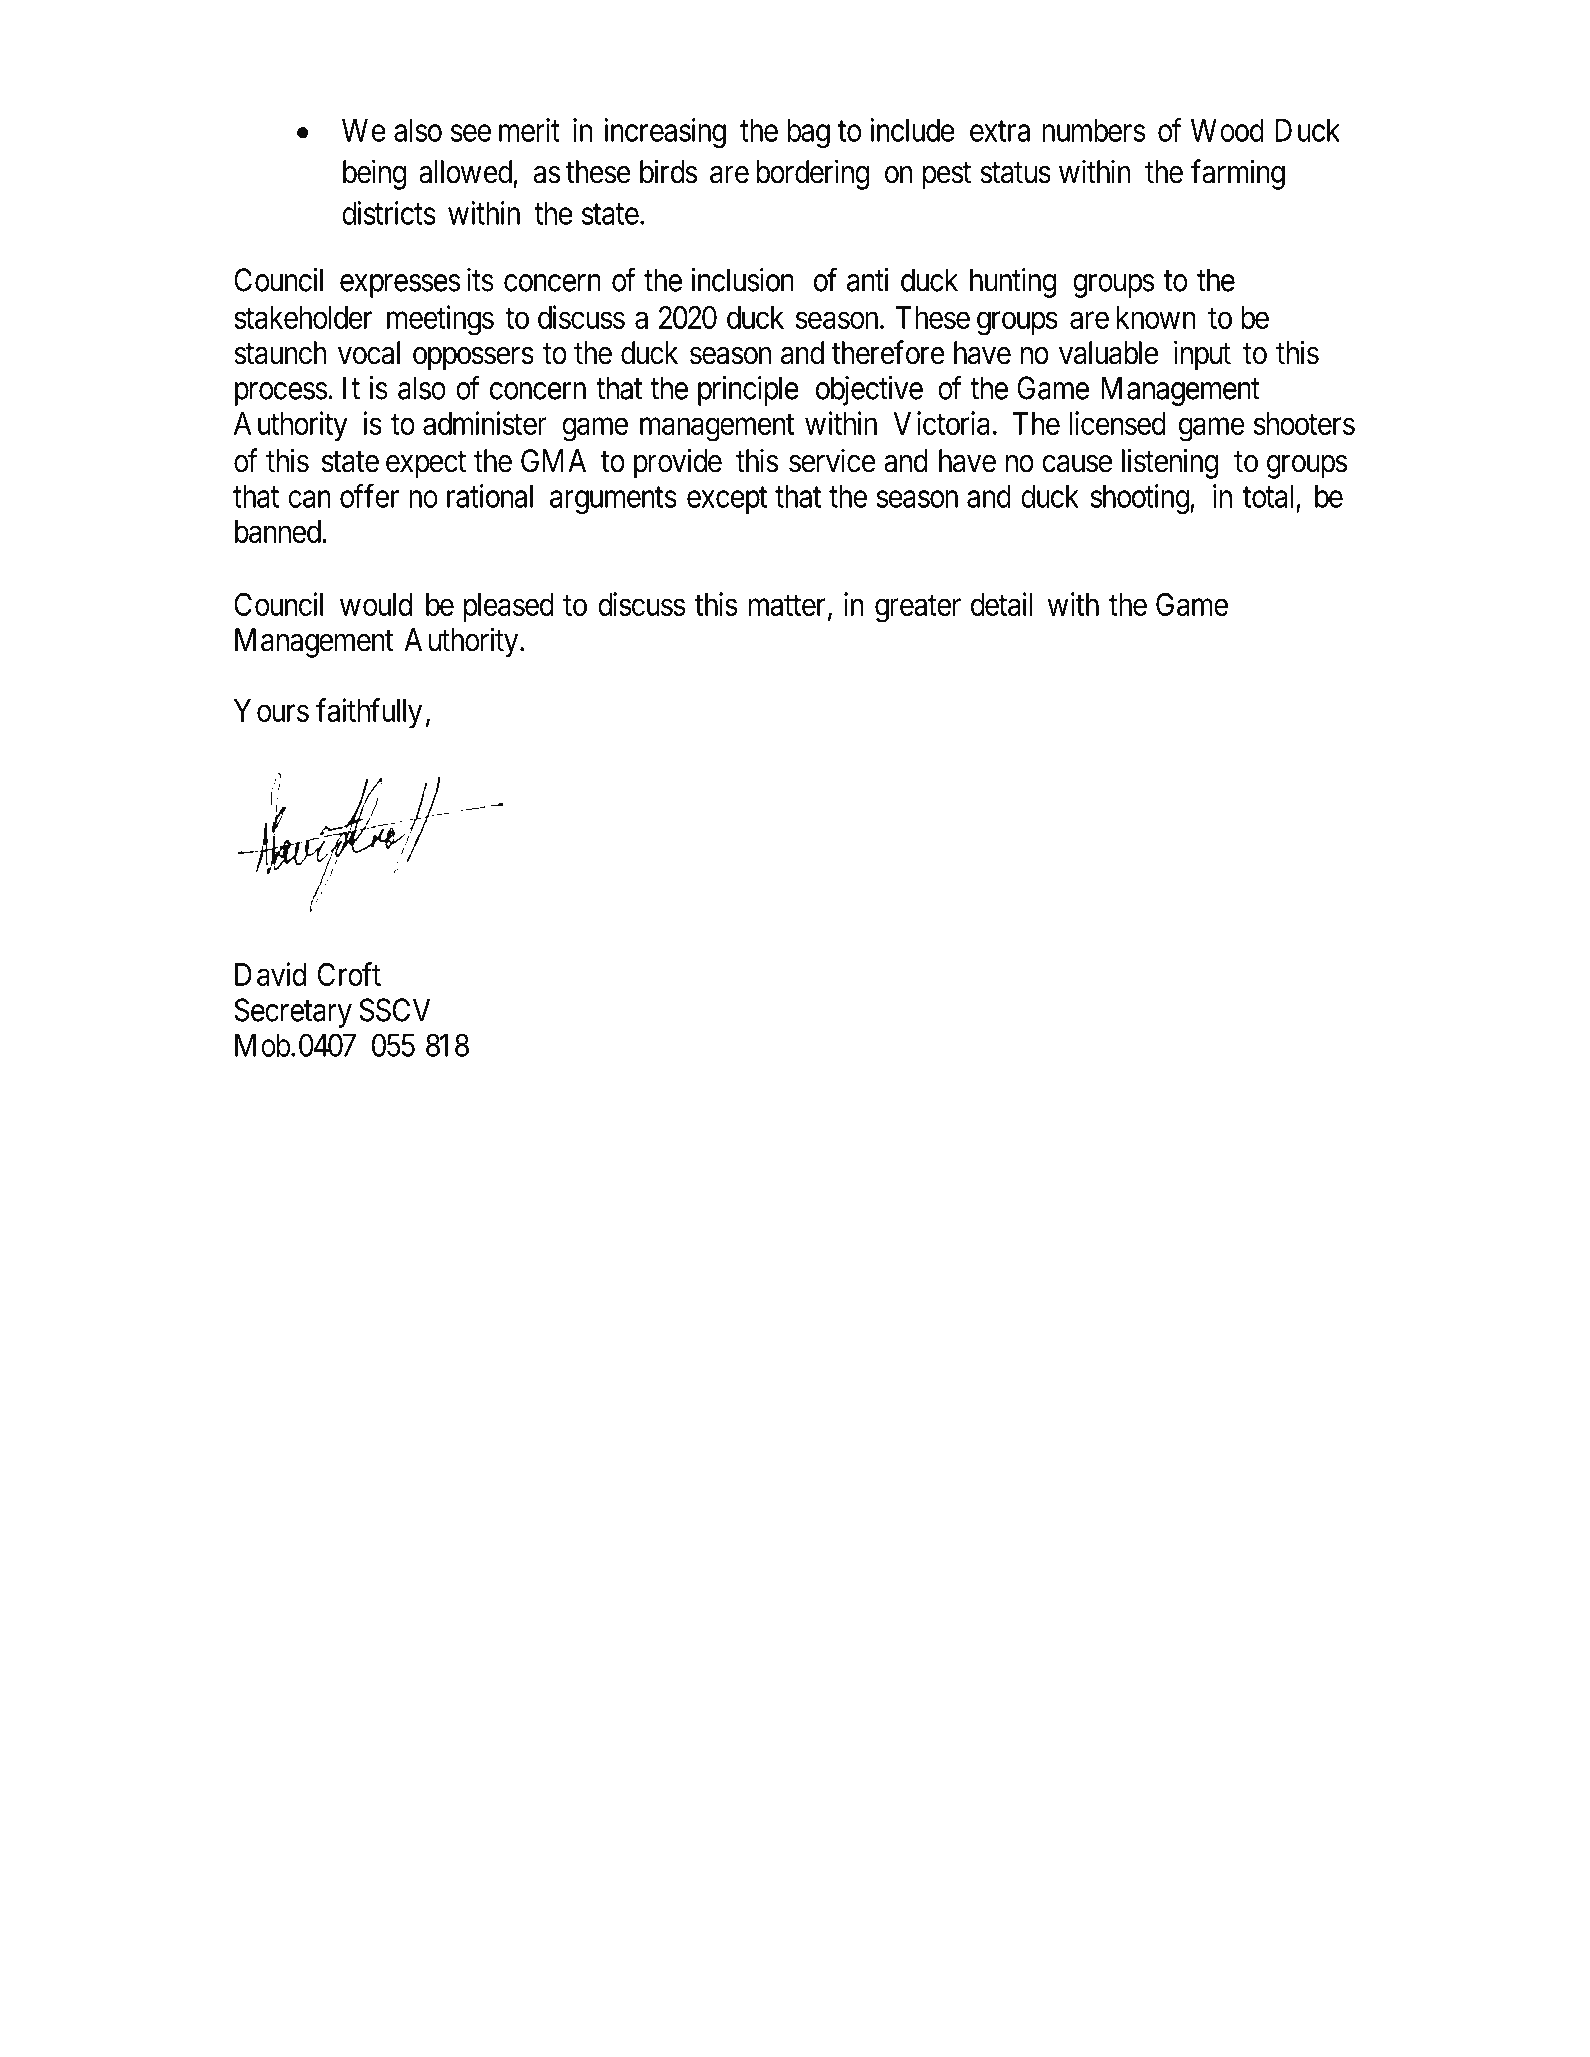 Image resolution: width=1590 pixels, height=2057 pixels. What do you see at coordinates (1001, 604) in the screenshot?
I see `detail` at bounding box center [1001, 604].
